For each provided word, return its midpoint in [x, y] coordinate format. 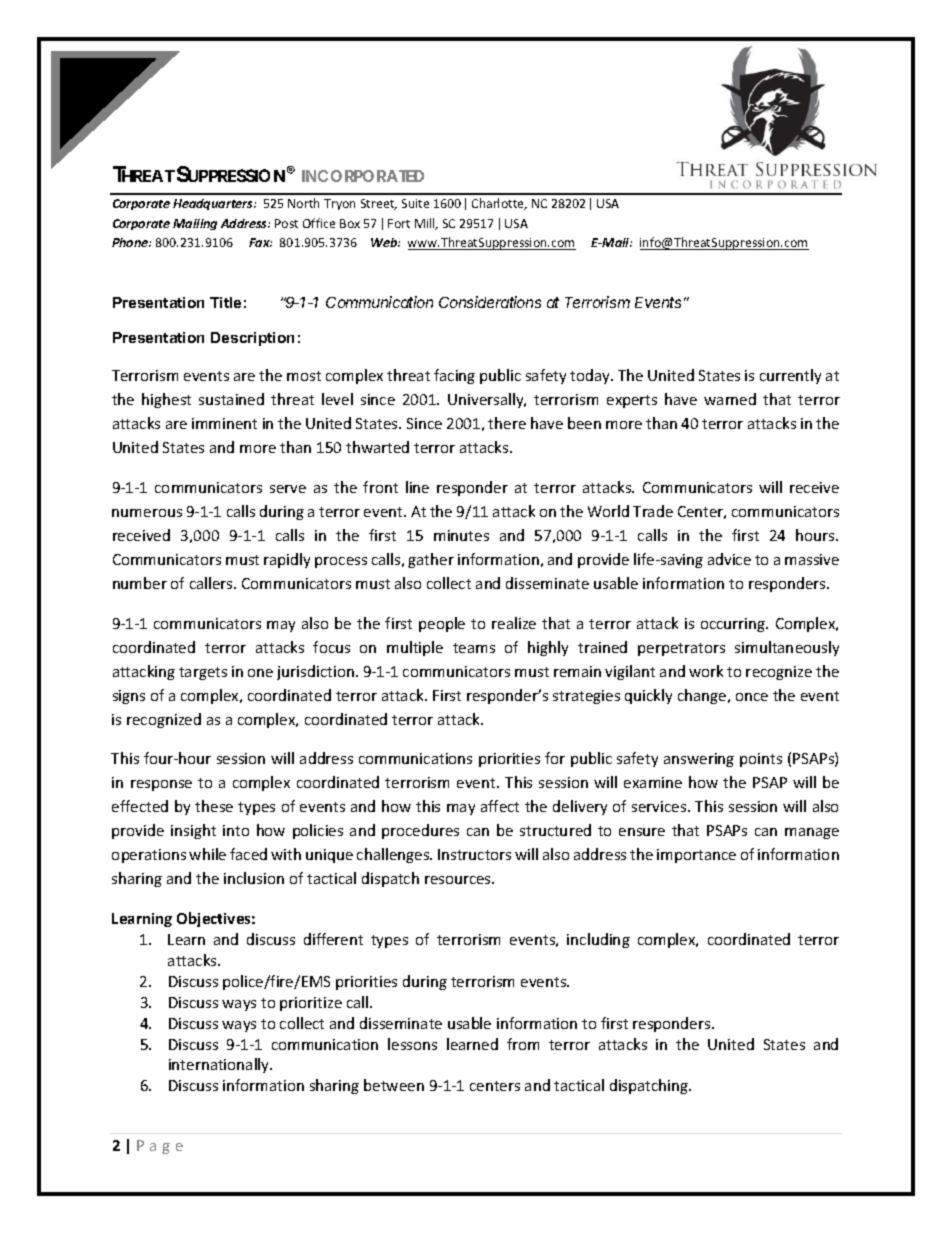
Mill [426, 224]
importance [696, 856]
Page [160, 1147]
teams [474, 648]
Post [286, 223]
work [706, 671]
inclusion [254, 878]
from [523, 1044]
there [507, 423]
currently [790, 376]
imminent [224, 423]
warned [730, 399]
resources [459, 880]
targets [203, 673]
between [394, 1085]
